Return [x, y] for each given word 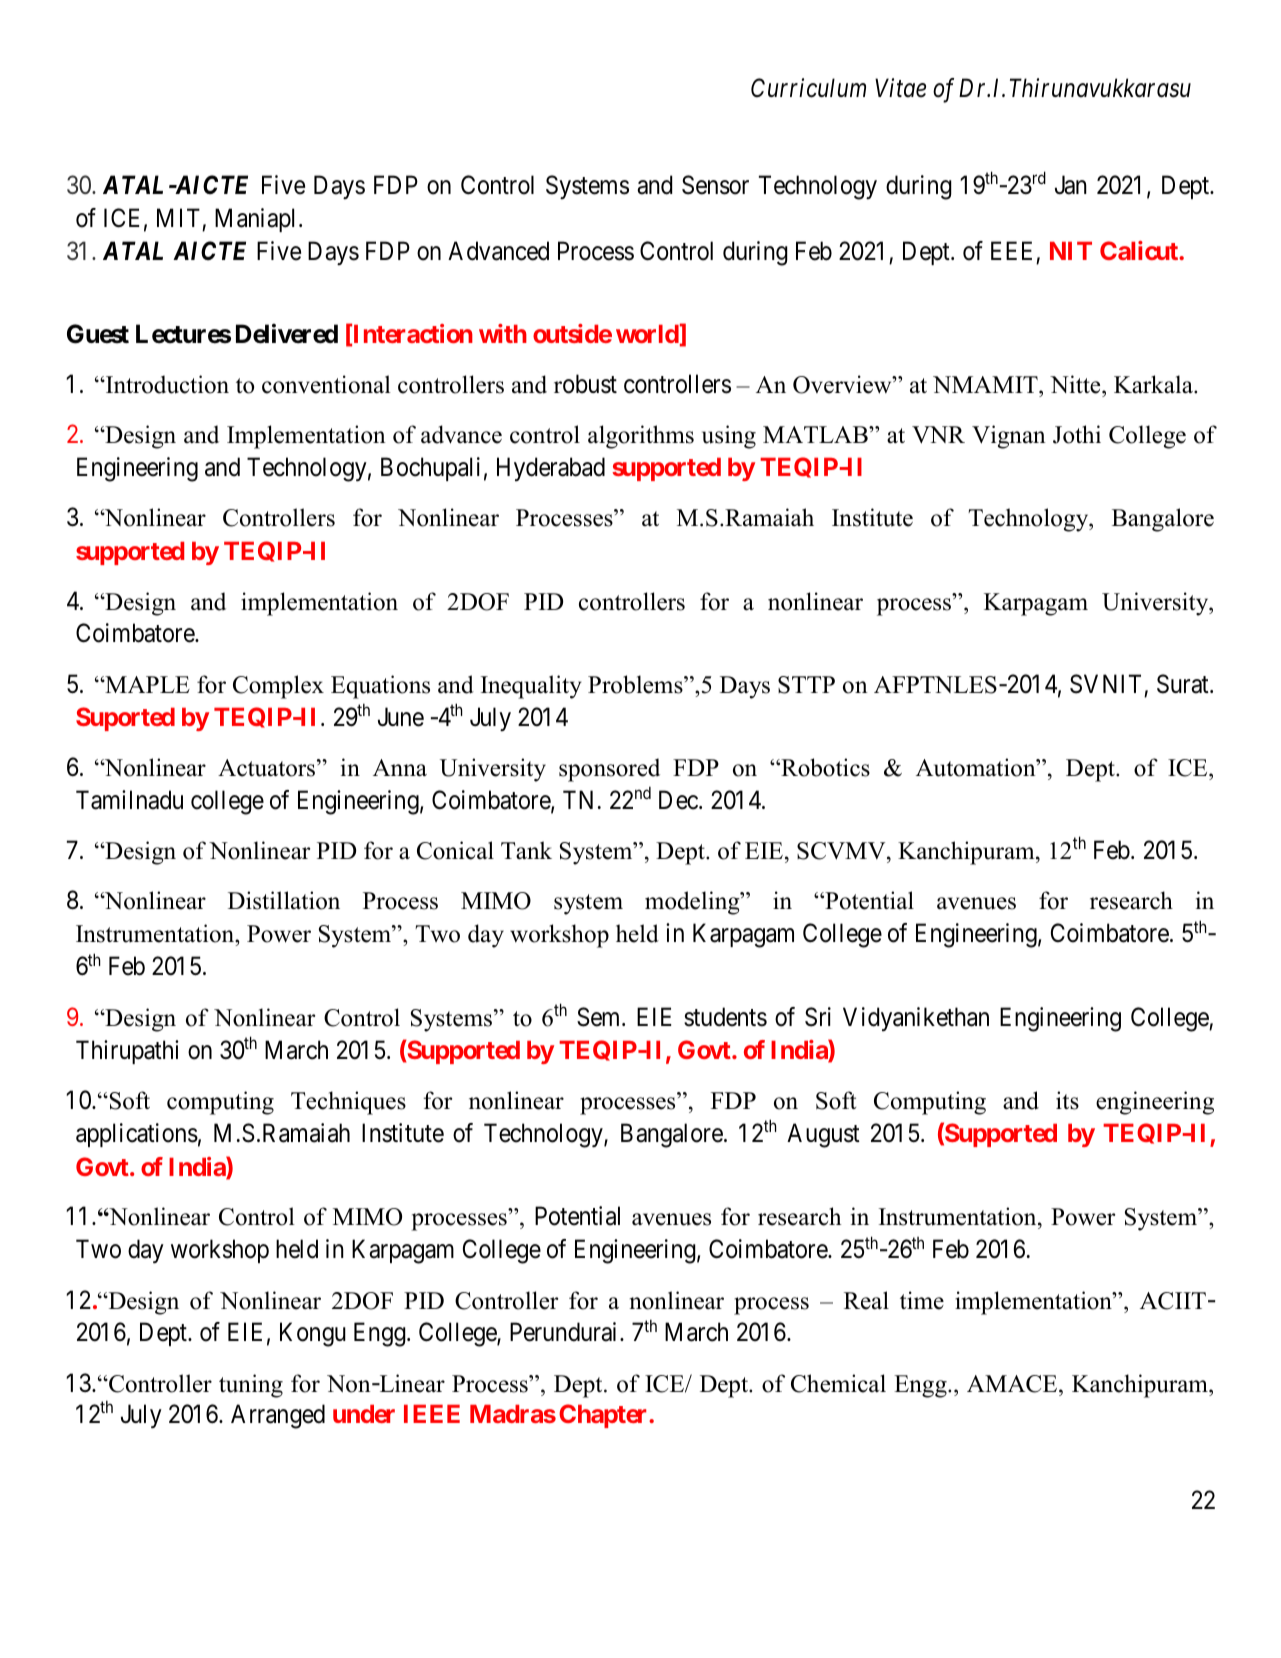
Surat [1184, 684]
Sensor [715, 185]
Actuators [266, 768]
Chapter [604, 1416]
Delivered [287, 334]
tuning [251, 1386]
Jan [1071, 185]
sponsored [609, 770]
